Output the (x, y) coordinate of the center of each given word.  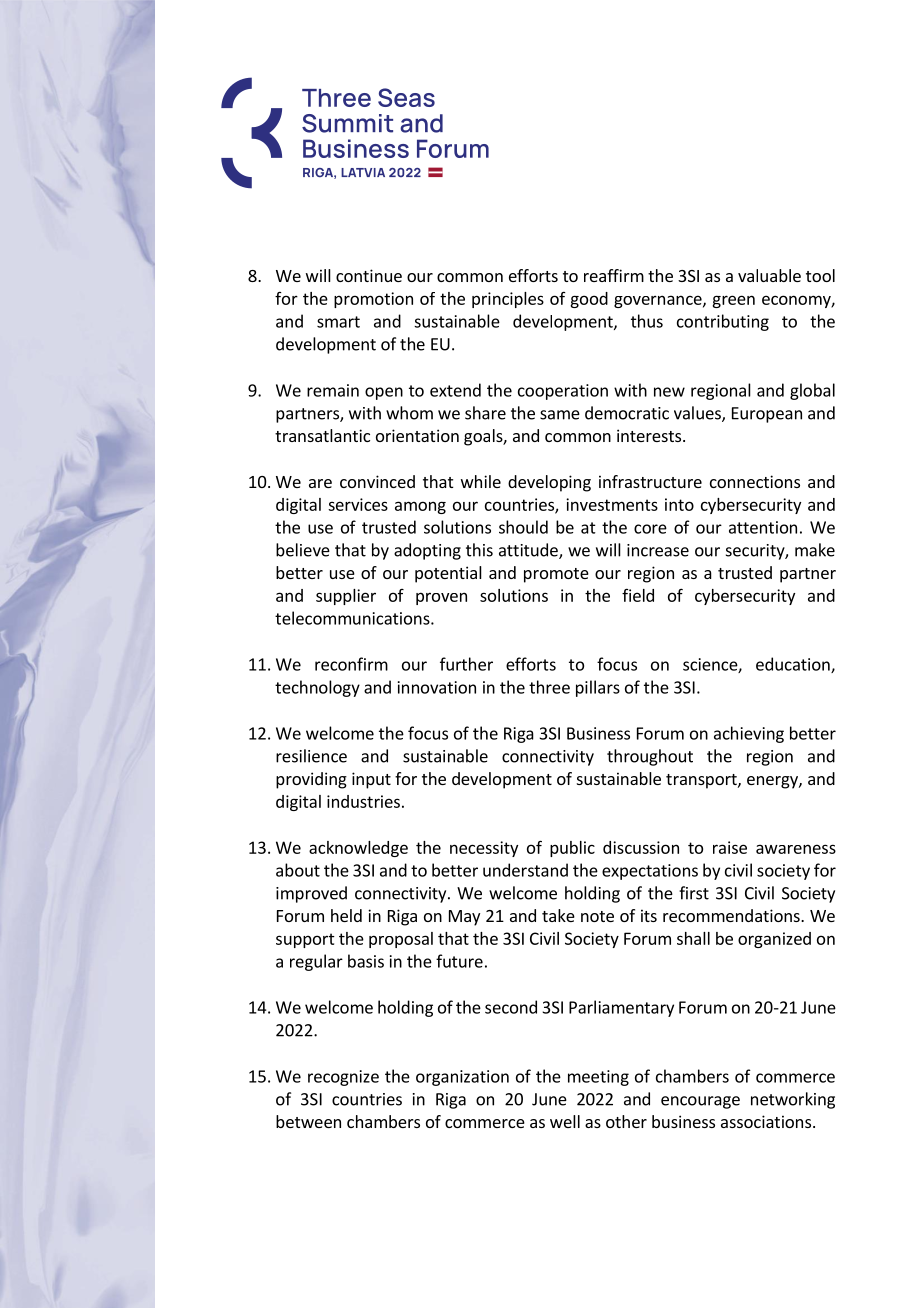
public (572, 849)
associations (767, 1121)
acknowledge (358, 849)
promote (556, 575)
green (733, 301)
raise (730, 847)
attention (763, 527)
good (589, 300)
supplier (346, 597)
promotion (373, 300)
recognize (343, 1078)
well (565, 1121)
